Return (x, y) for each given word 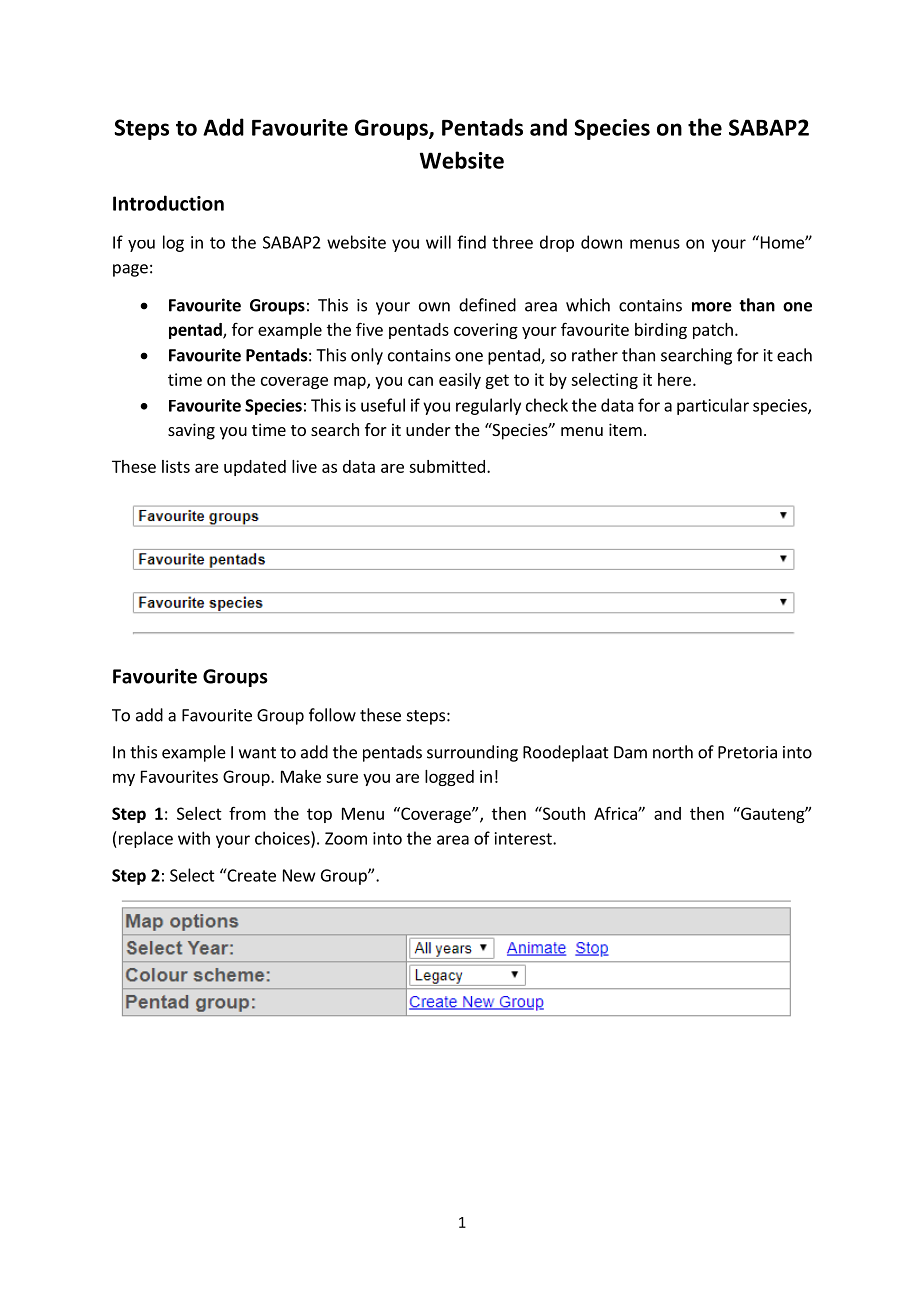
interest (524, 838)
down (601, 242)
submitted (447, 466)
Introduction (168, 203)
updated (255, 468)
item (625, 429)
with (194, 838)
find (471, 242)
